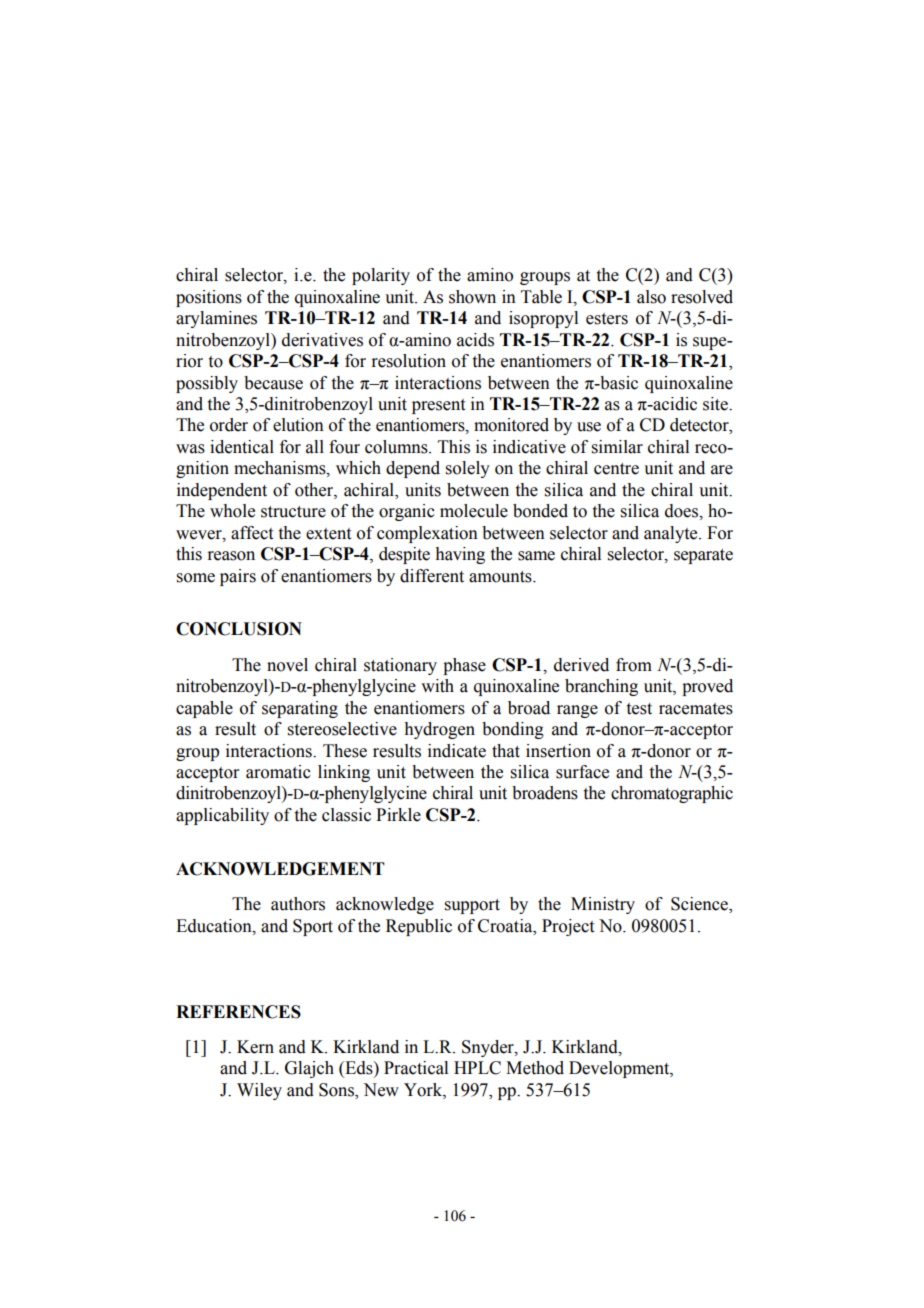 The image size is (924, 1308). I want to click on shown, so click(472, 297).
